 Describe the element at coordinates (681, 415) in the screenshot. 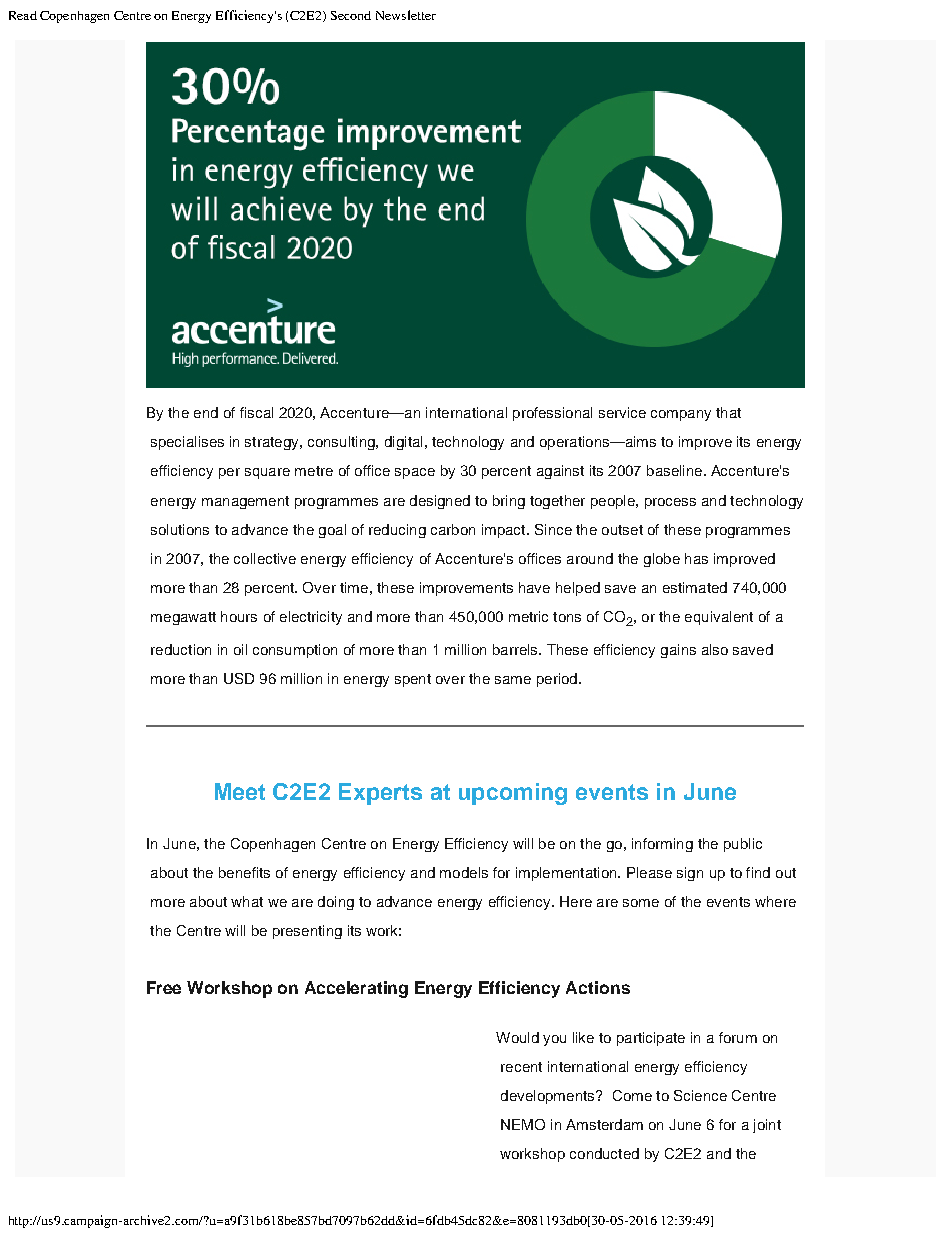

I see `company` at that location.
